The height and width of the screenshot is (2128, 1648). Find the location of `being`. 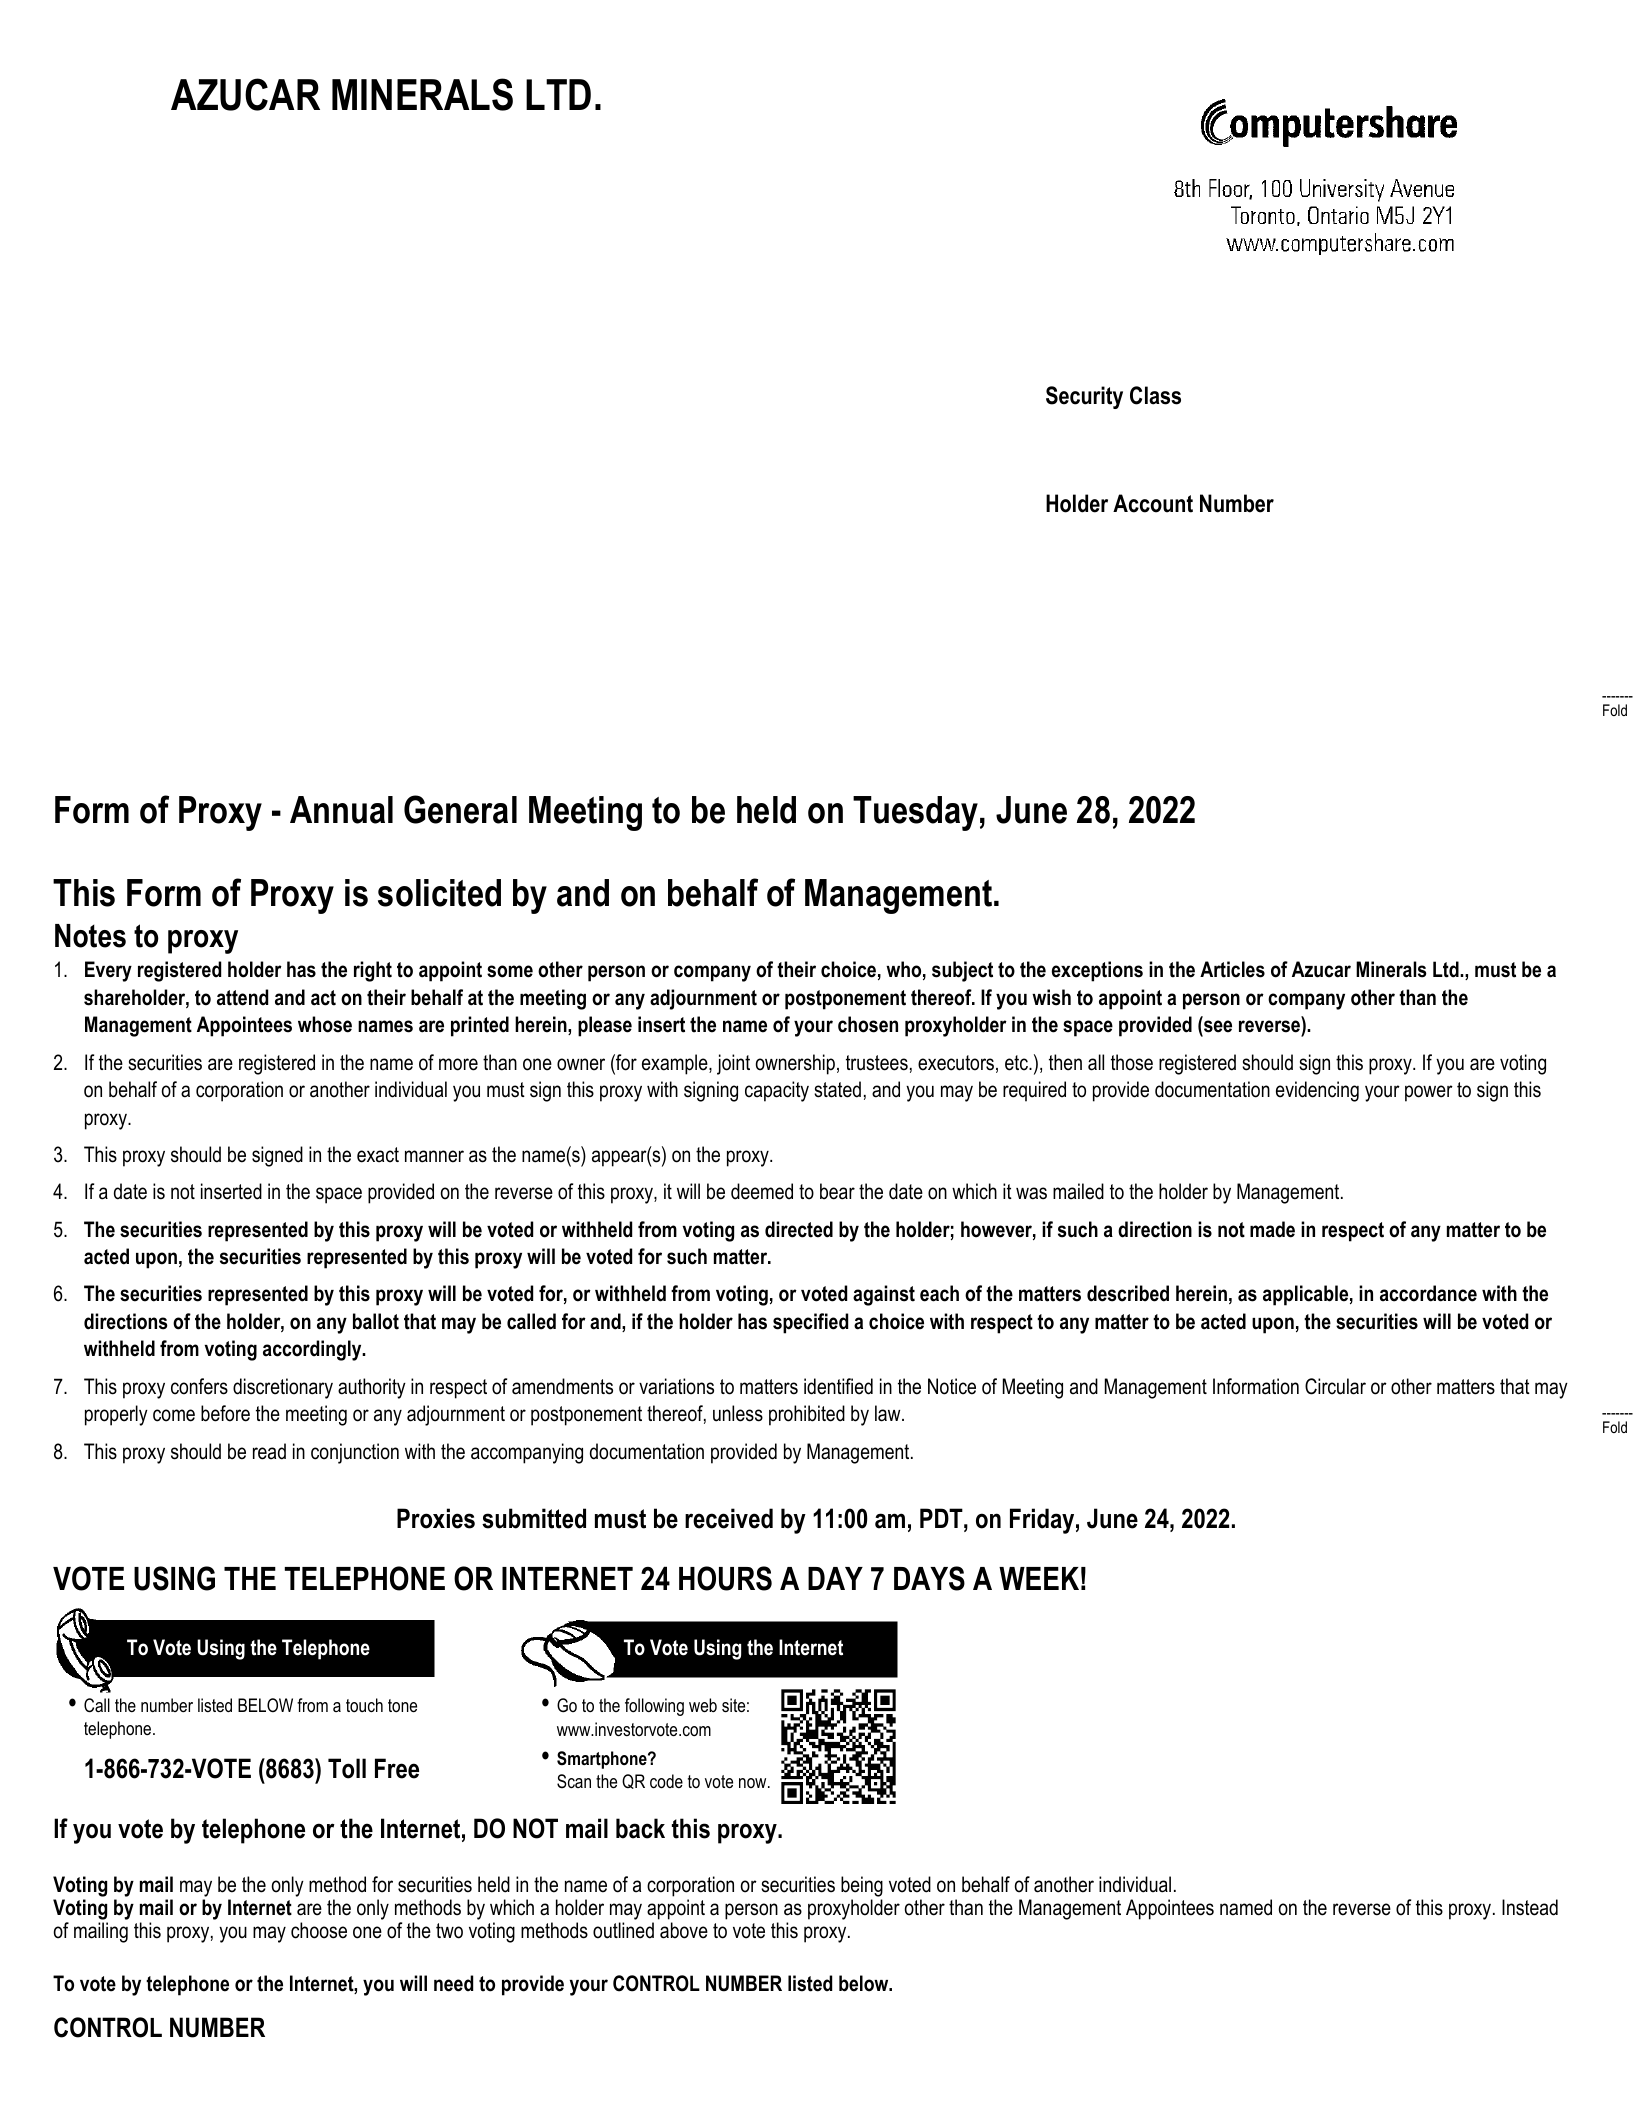

being is located at coordinates (862, 1886).
